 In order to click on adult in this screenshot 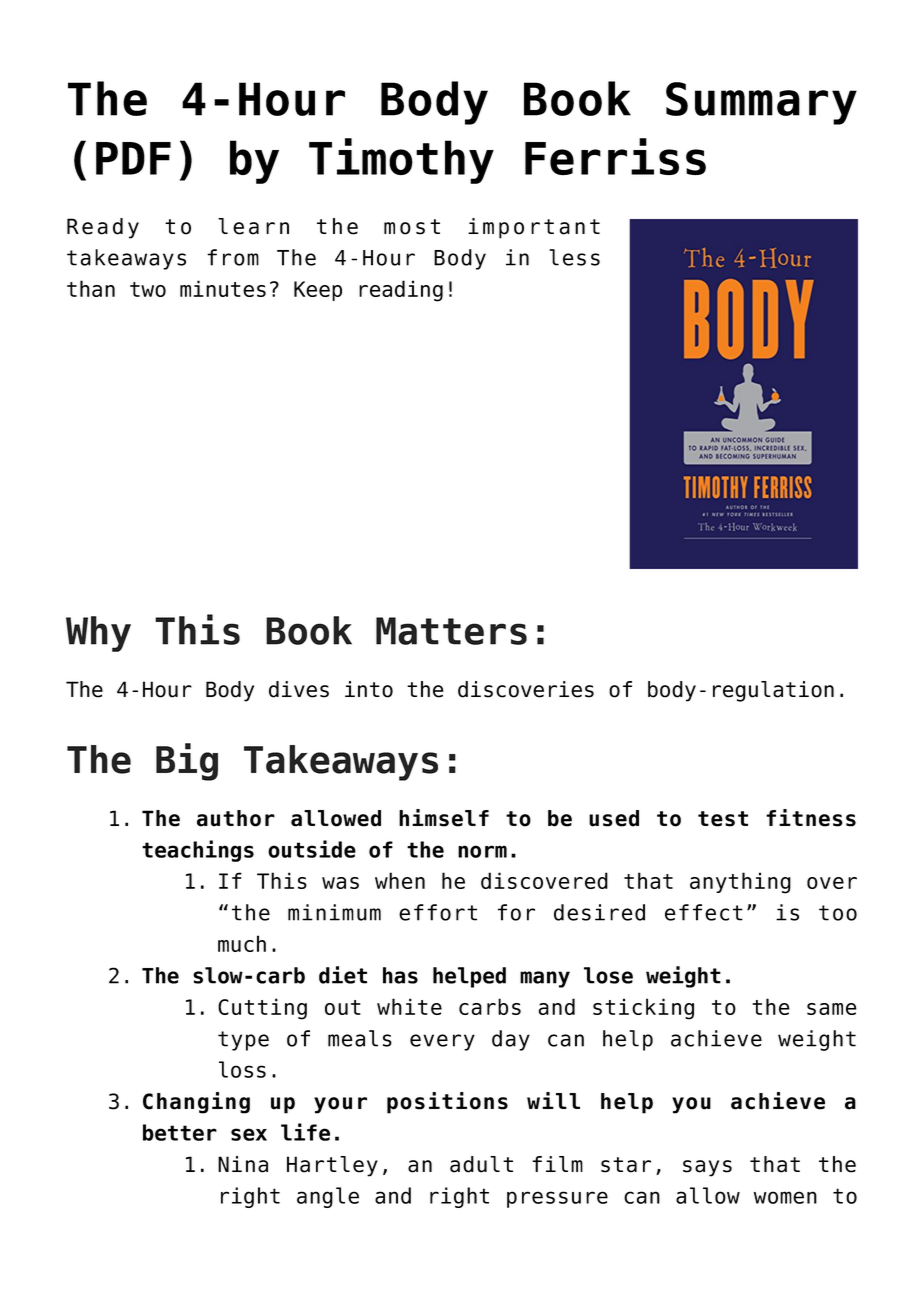, I will do `click(481, 1164)`.
